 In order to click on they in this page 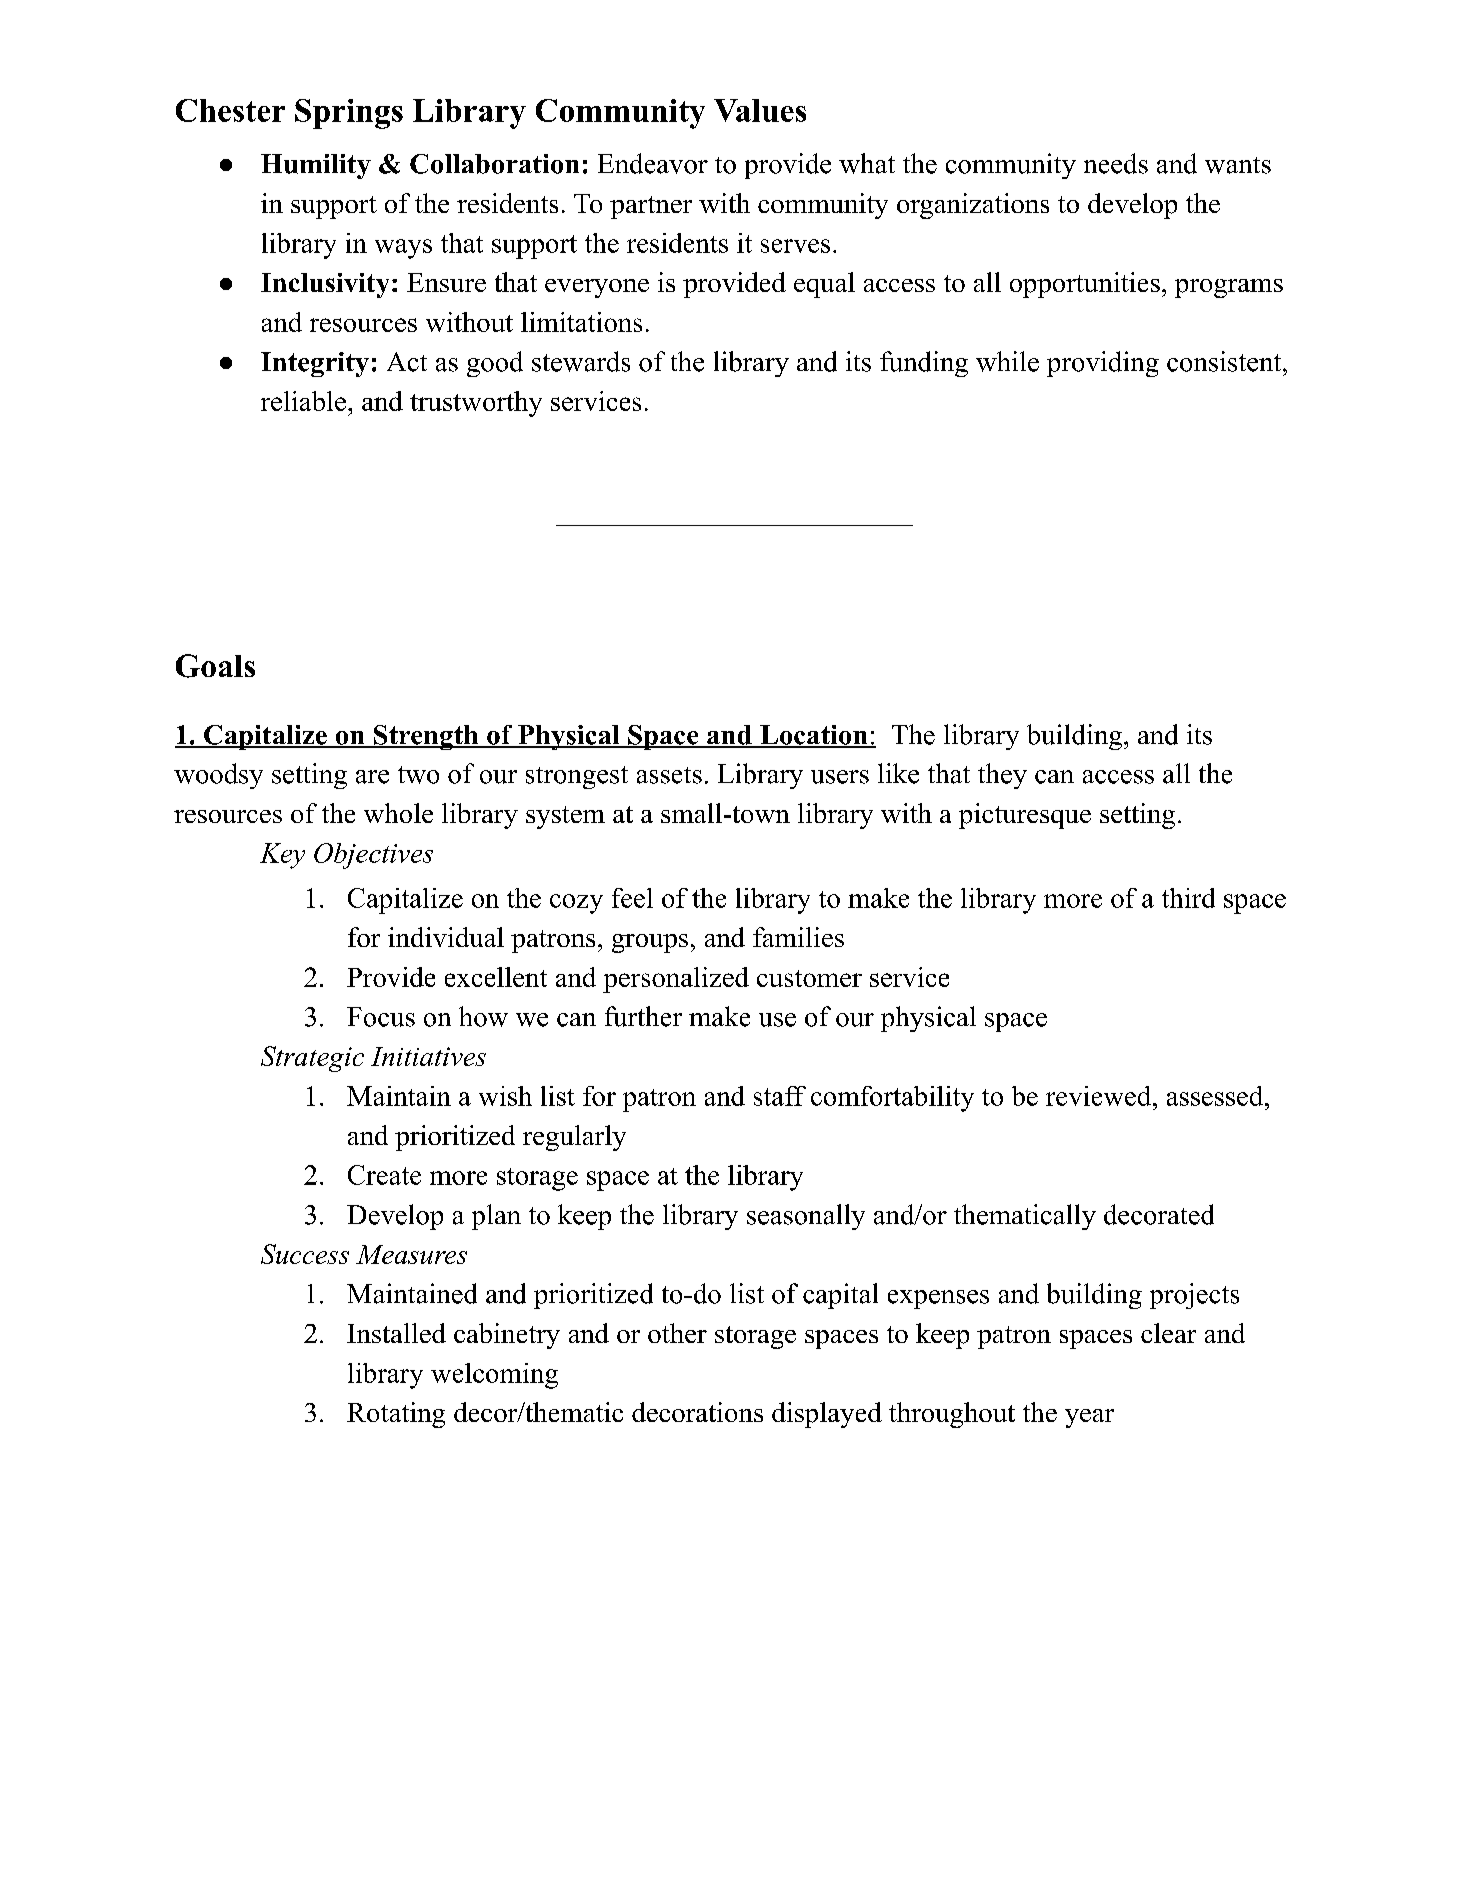, I will do `click(1002, 776)`.
